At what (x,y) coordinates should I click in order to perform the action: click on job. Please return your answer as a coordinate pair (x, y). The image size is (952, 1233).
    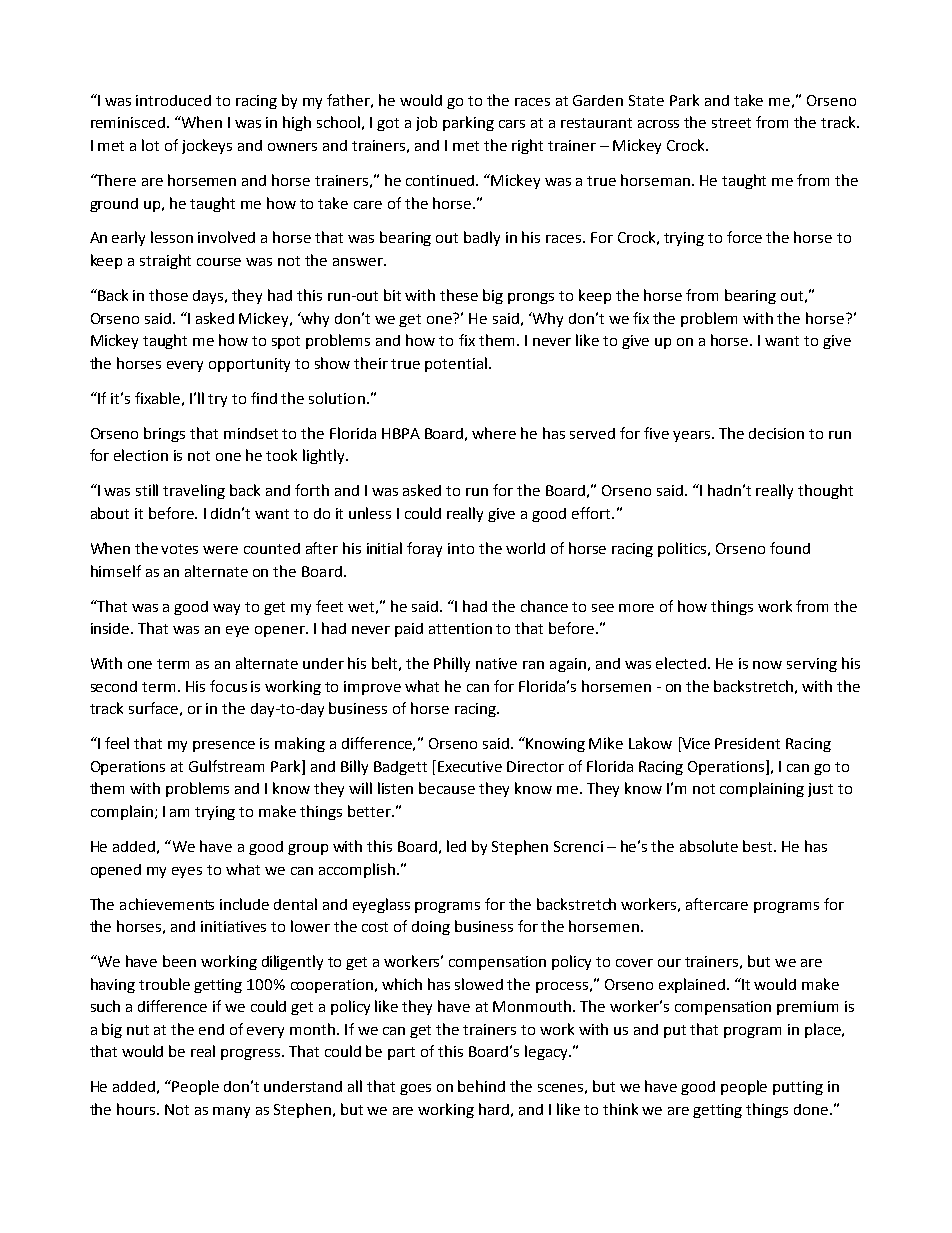
    Looking at the image, I should click on (426, 123).
